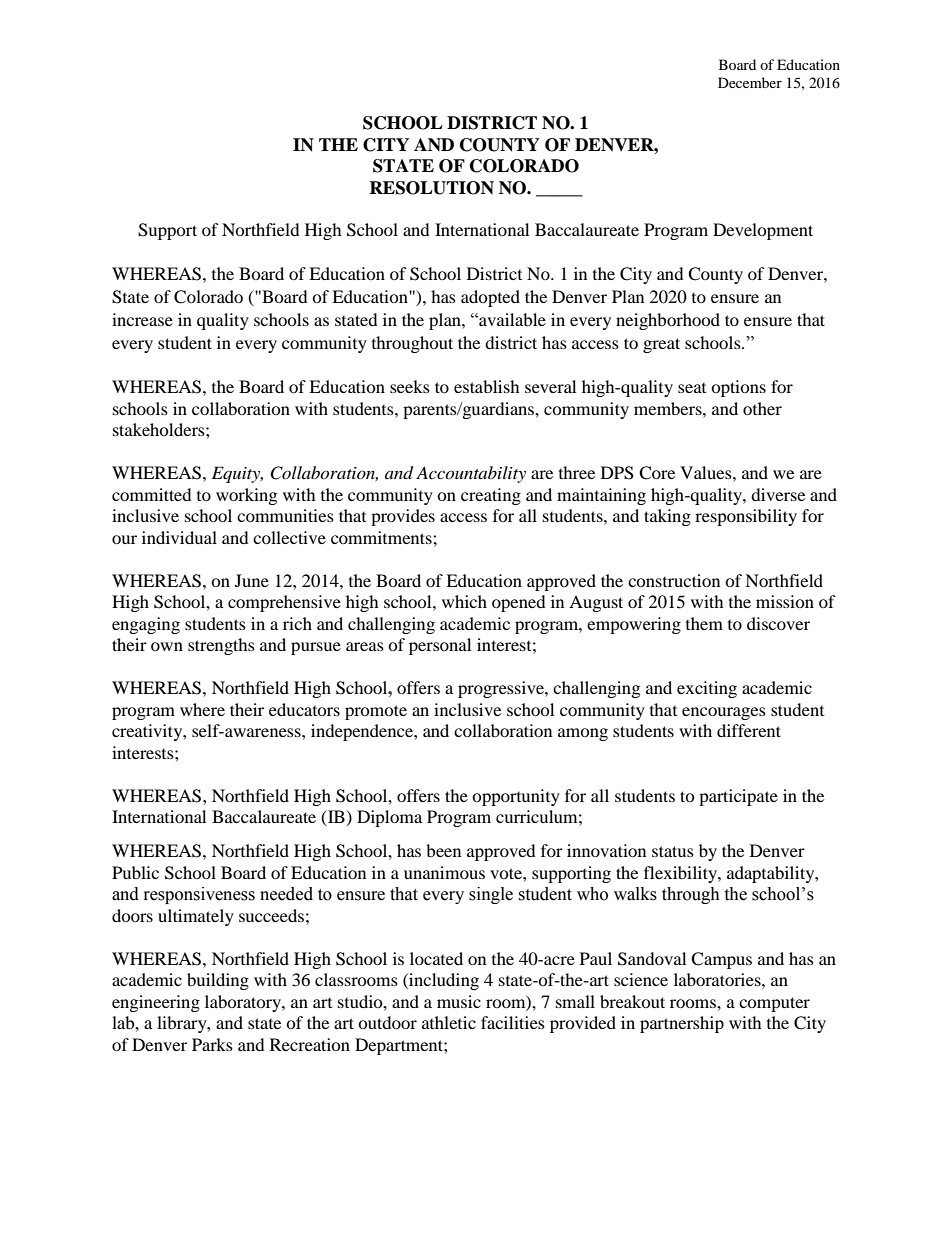 Image resolution: width=952 pixels, height=1233 pixels. What do you see at coordinates (750, 82) in the screenshot?
I see `December` at bounding box center [750, 82].
